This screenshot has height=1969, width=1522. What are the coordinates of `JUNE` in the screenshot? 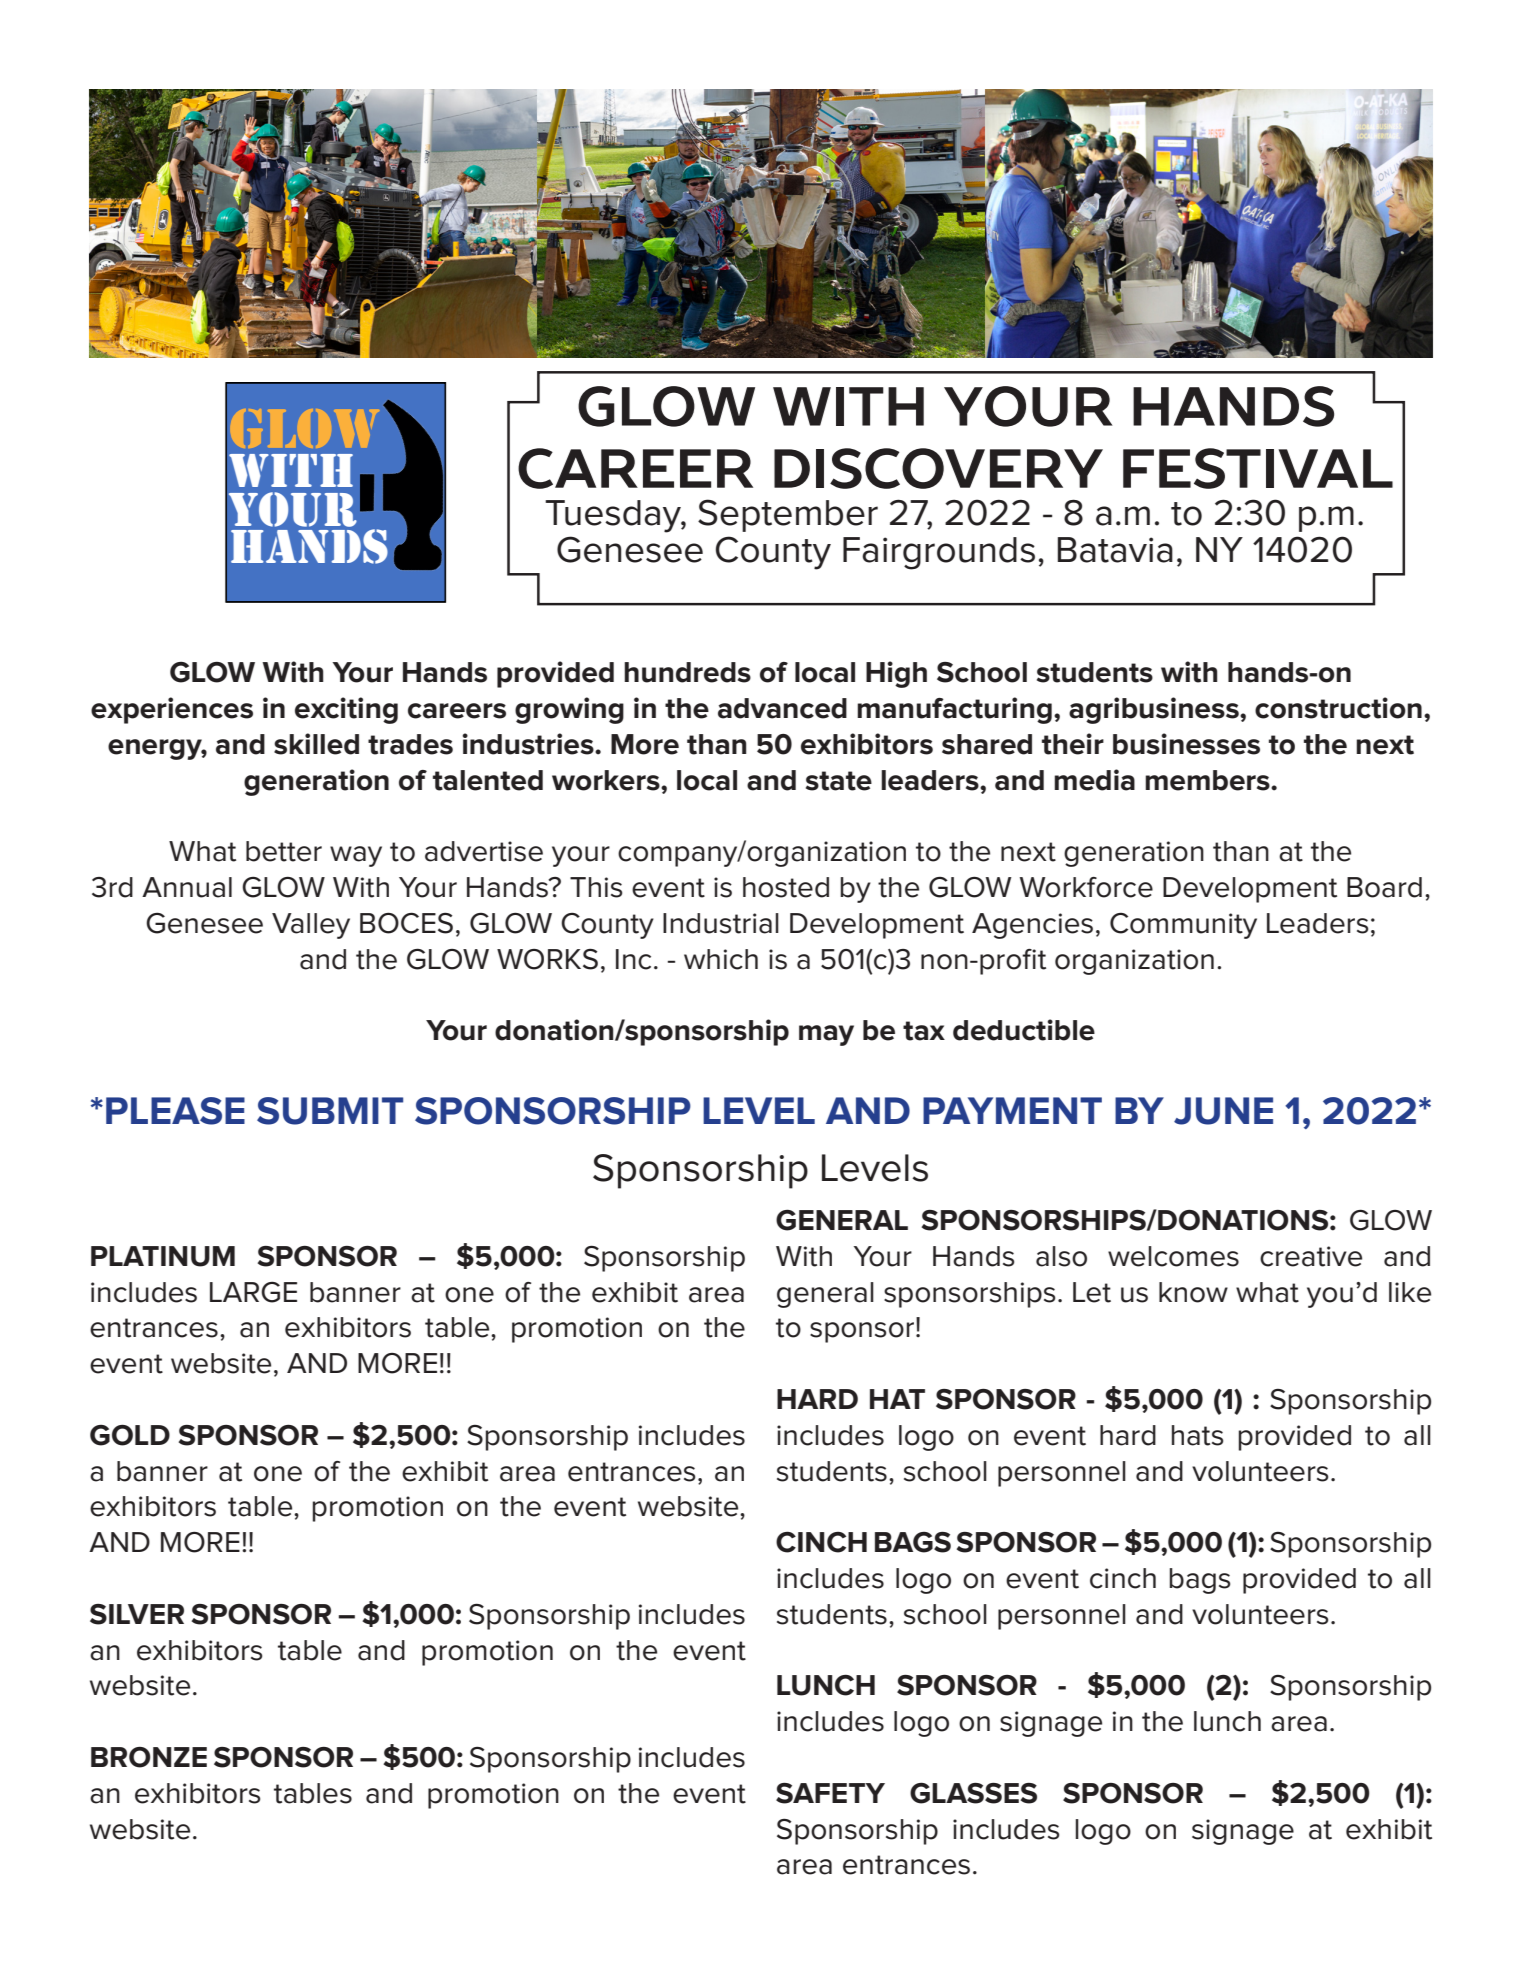 It's located at (1223, 1111).
